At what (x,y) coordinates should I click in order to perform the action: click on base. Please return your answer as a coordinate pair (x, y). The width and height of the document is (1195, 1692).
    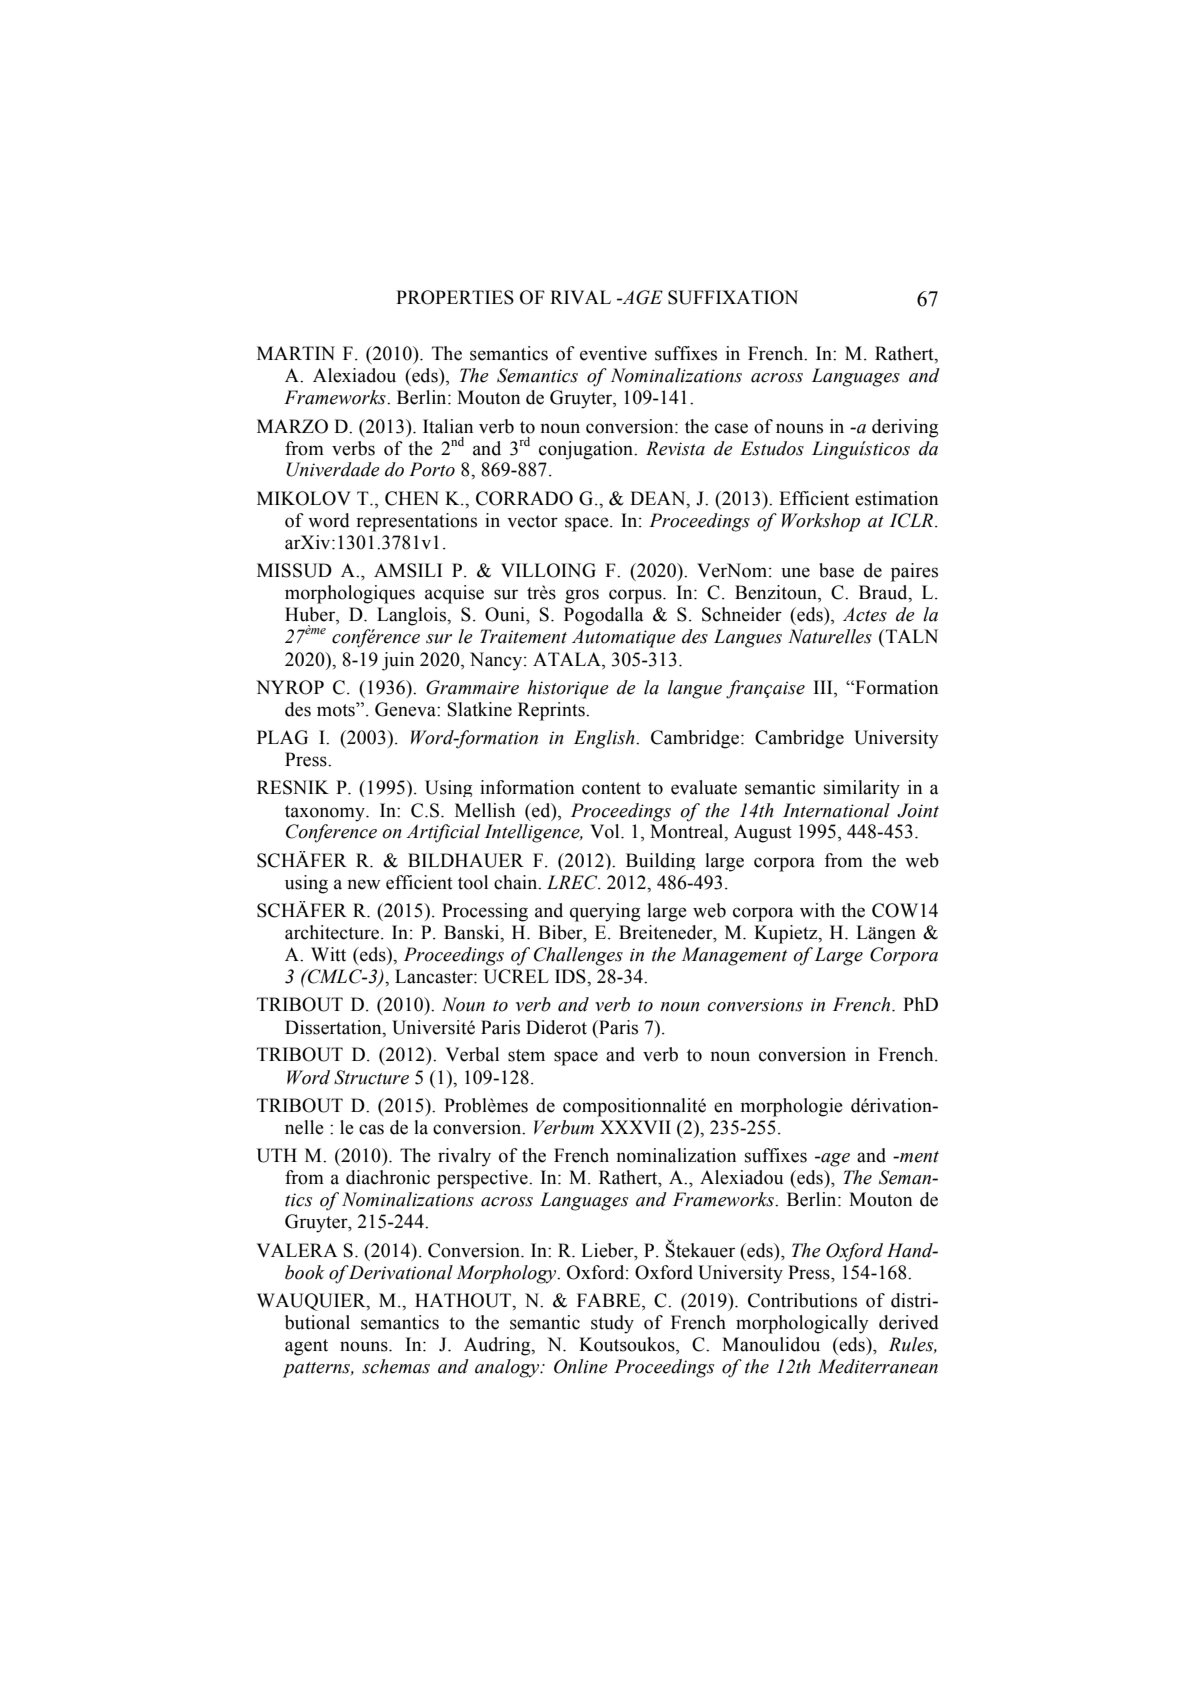
    Looking at the image, I should click on (836, 570).
